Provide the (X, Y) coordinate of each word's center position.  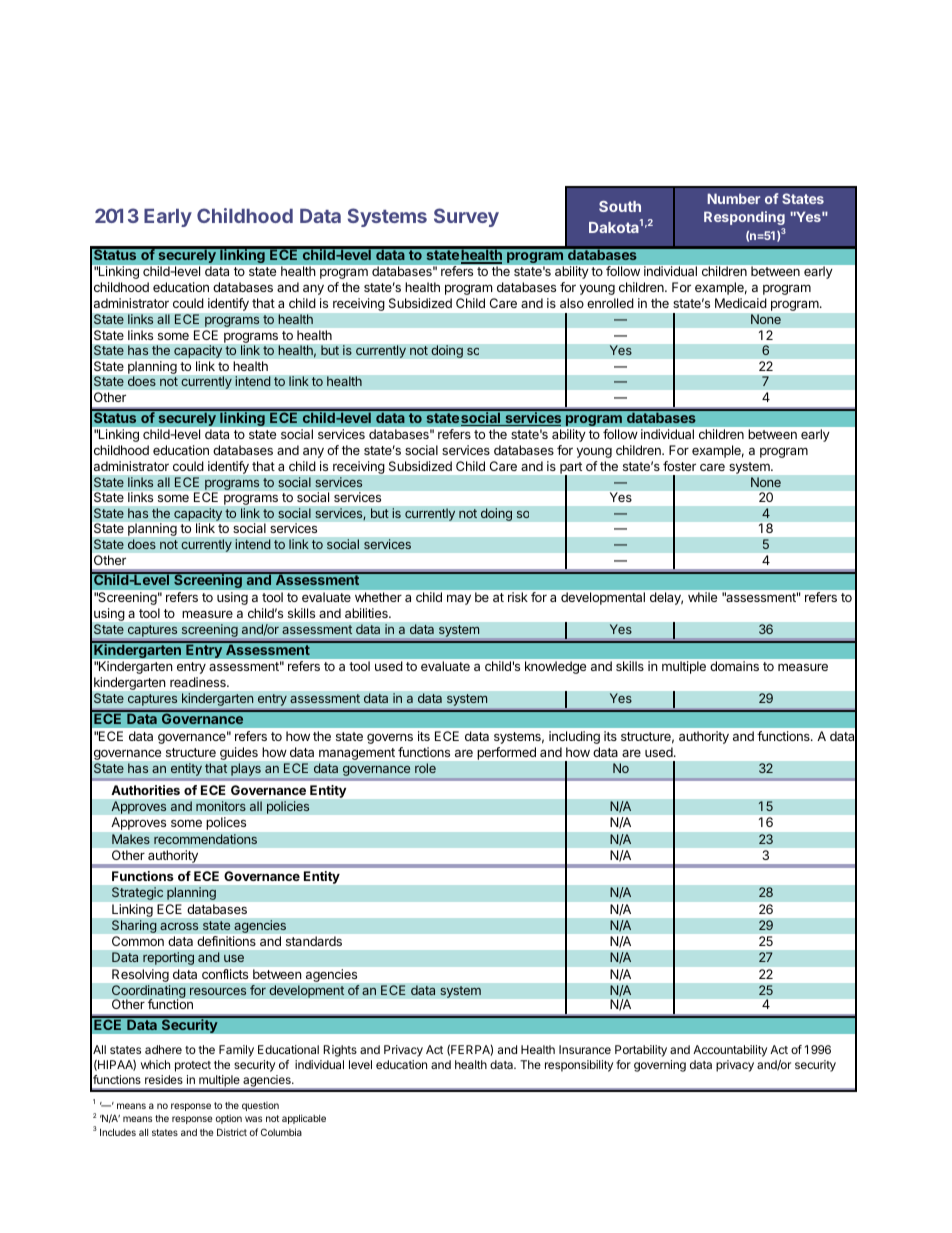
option (228, 1119)
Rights (340, 1051)
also (572, 303)
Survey (466, 217)
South (620, 206)
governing (660, 1066)
